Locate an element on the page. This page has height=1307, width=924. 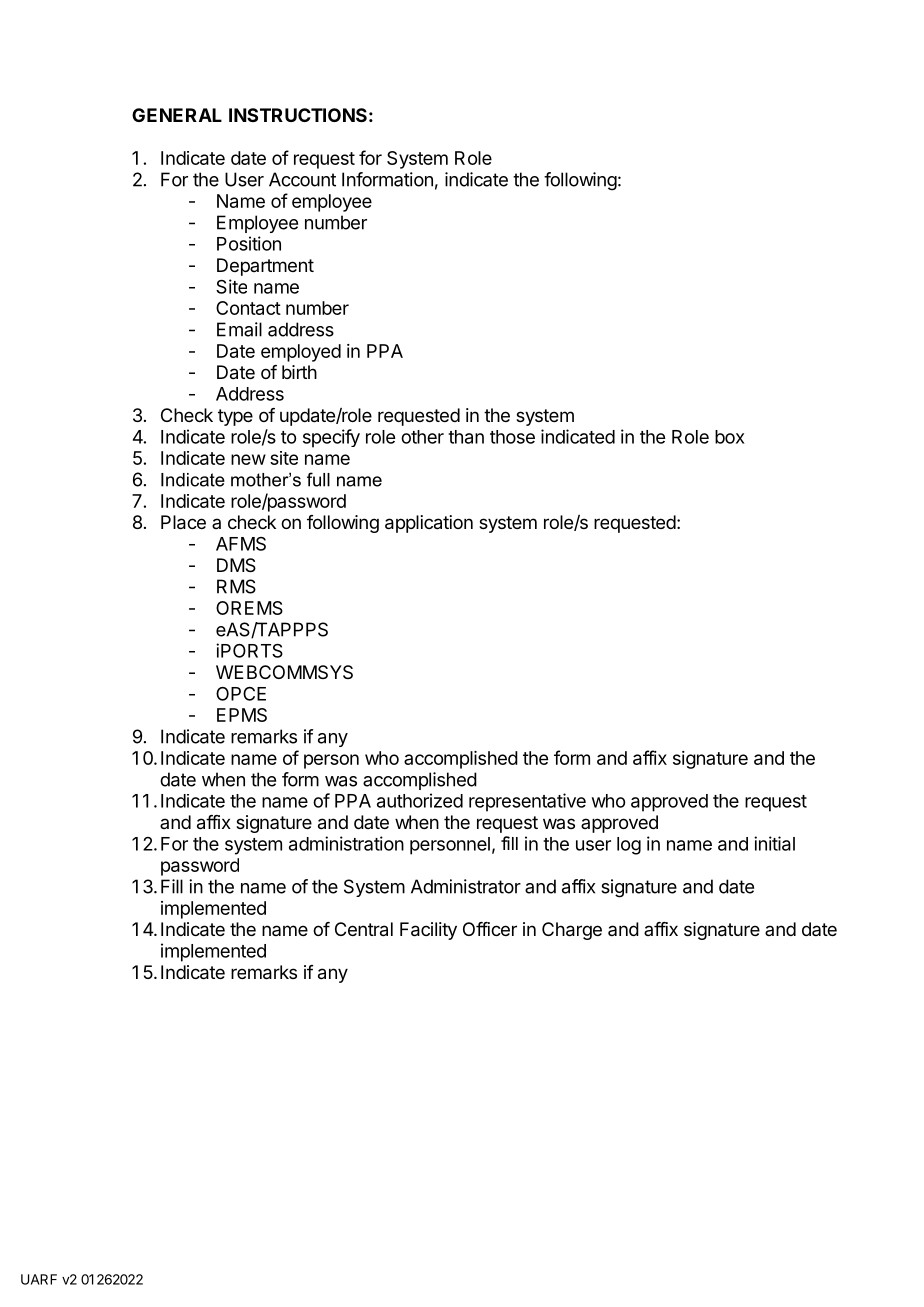
type is located at coordinates (235, 417).
